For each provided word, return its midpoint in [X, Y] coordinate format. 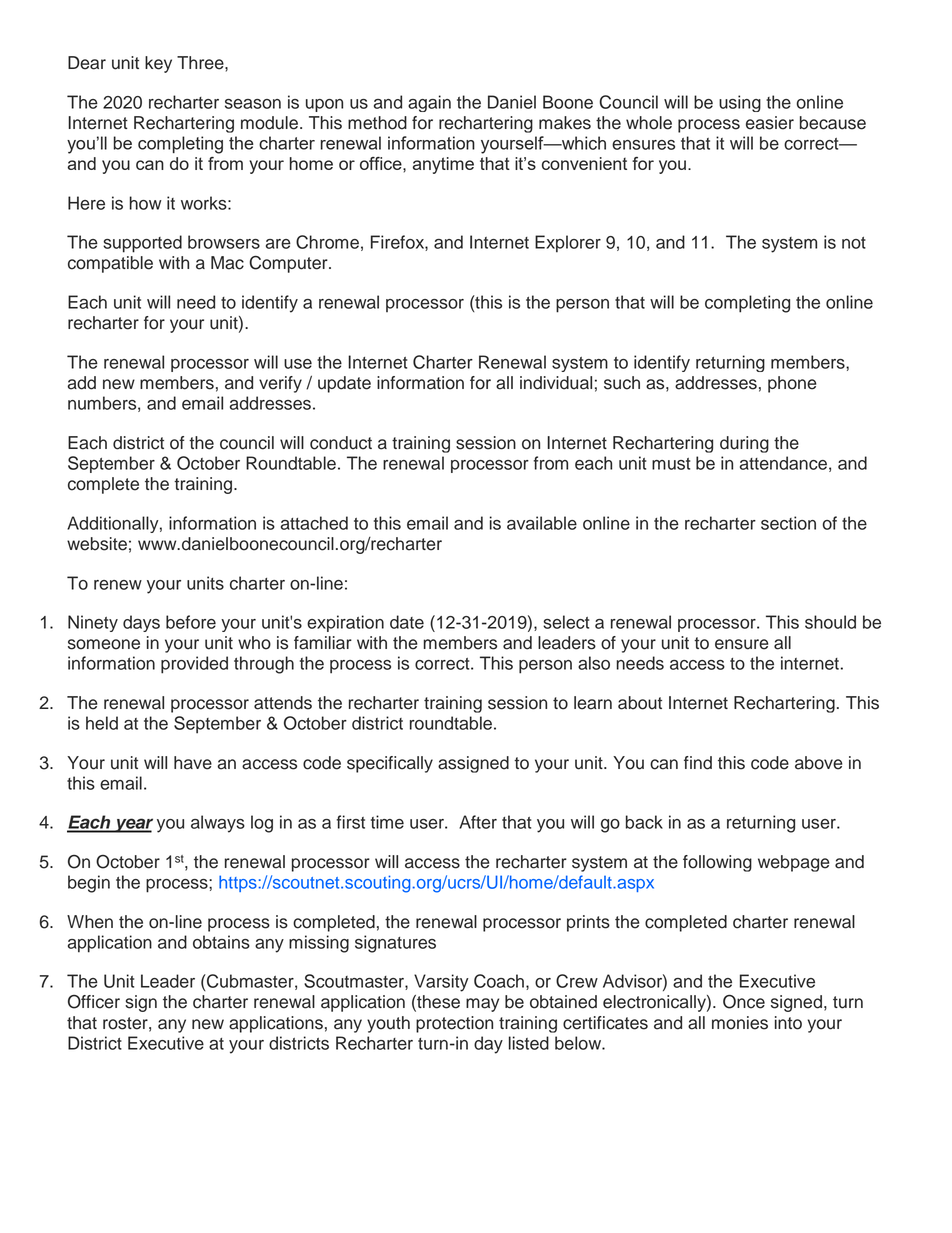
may [482, 1005]
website [97, 544]
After [478, 822]
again [429, 103]
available [542, 523]
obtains [221, 942]
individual [556, 383]
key [158, 64]
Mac [227, 263]
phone [792, 384]
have [193, 763]
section [788, 523]
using [740, 103]
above [819, 763]
